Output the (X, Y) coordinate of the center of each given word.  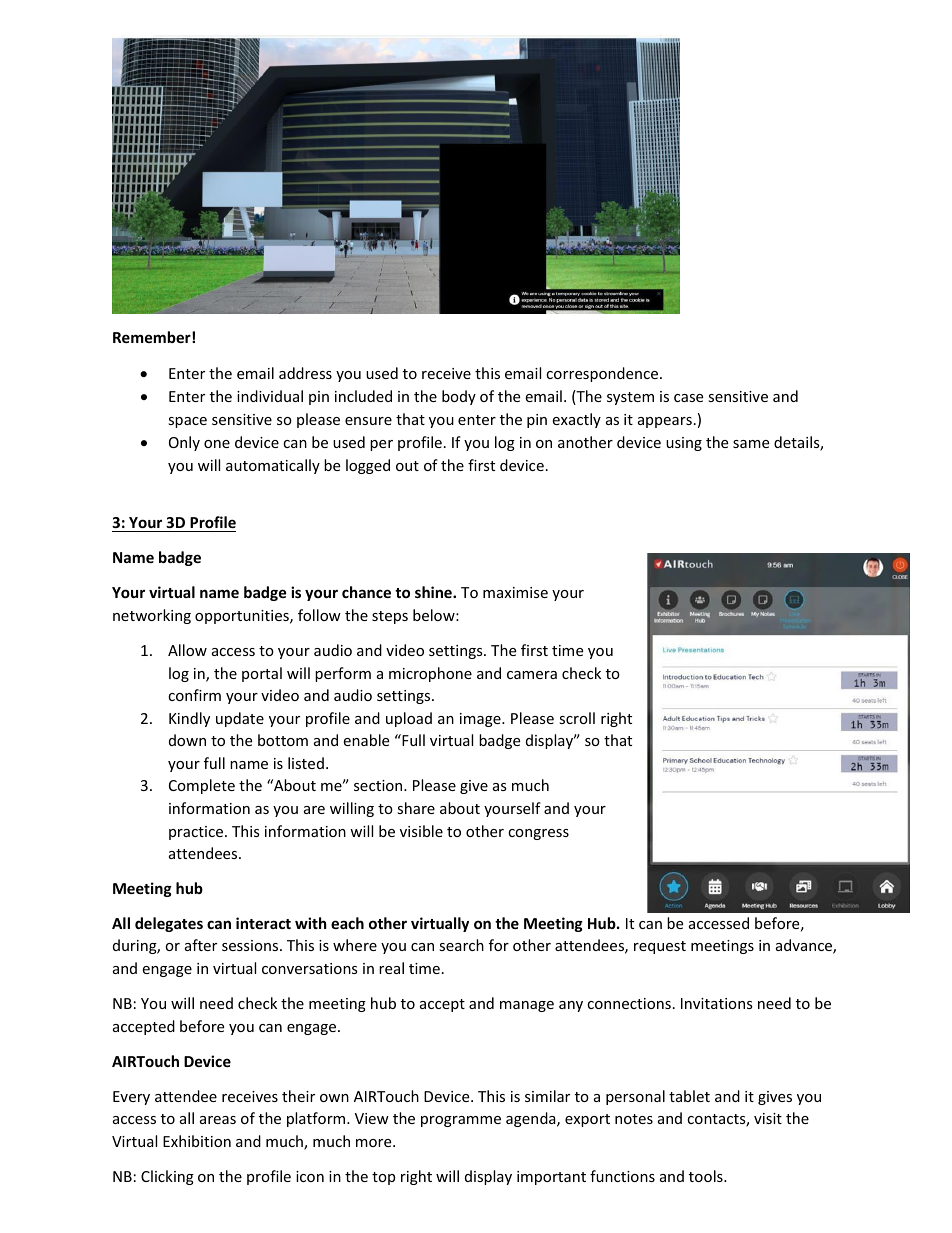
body (459, 397)
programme (461, 1121)
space (187, 422)
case (688, 398)
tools (707, 1176)
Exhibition (197, 1141)
